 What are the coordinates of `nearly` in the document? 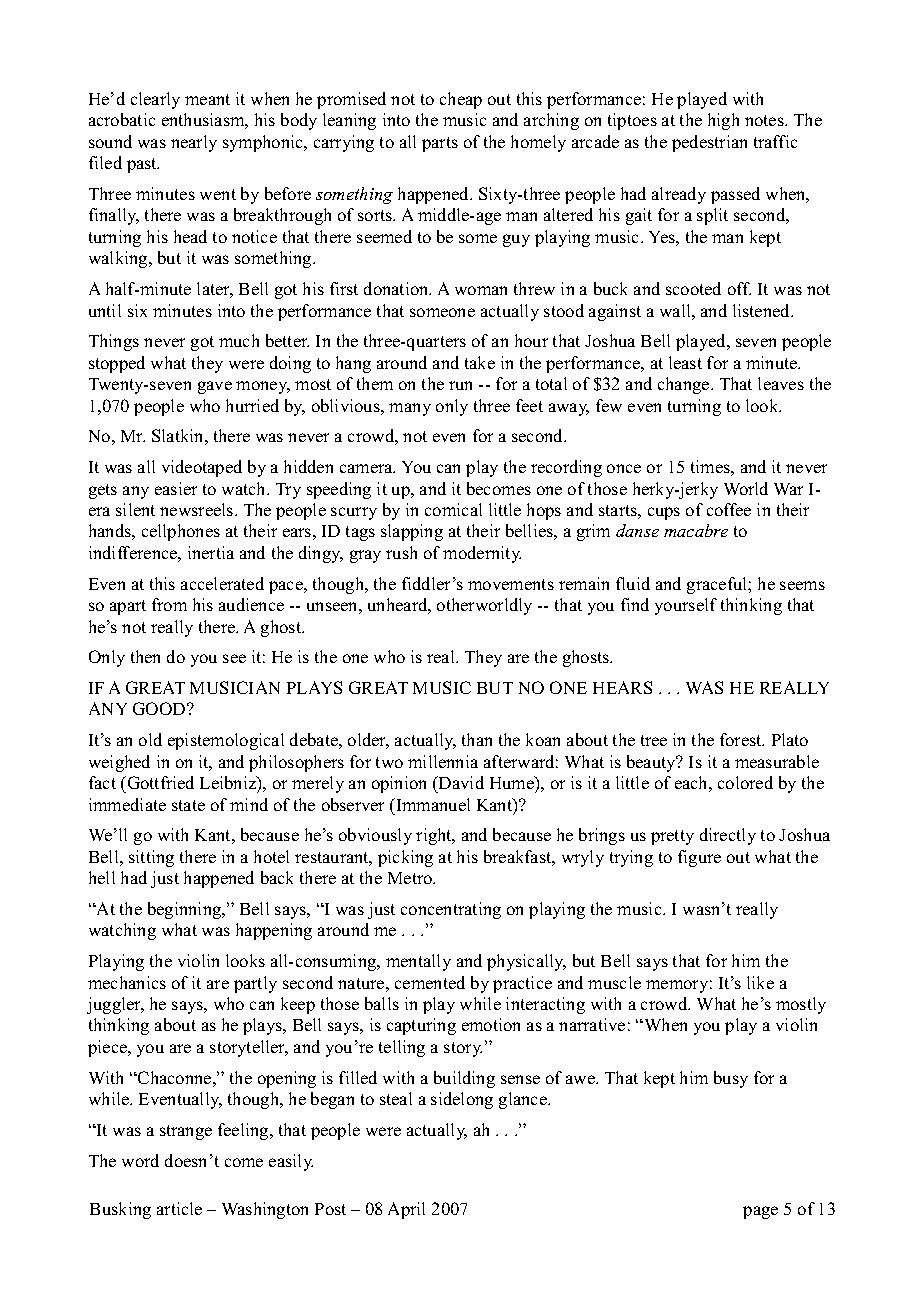 It's located at (194, 143).
